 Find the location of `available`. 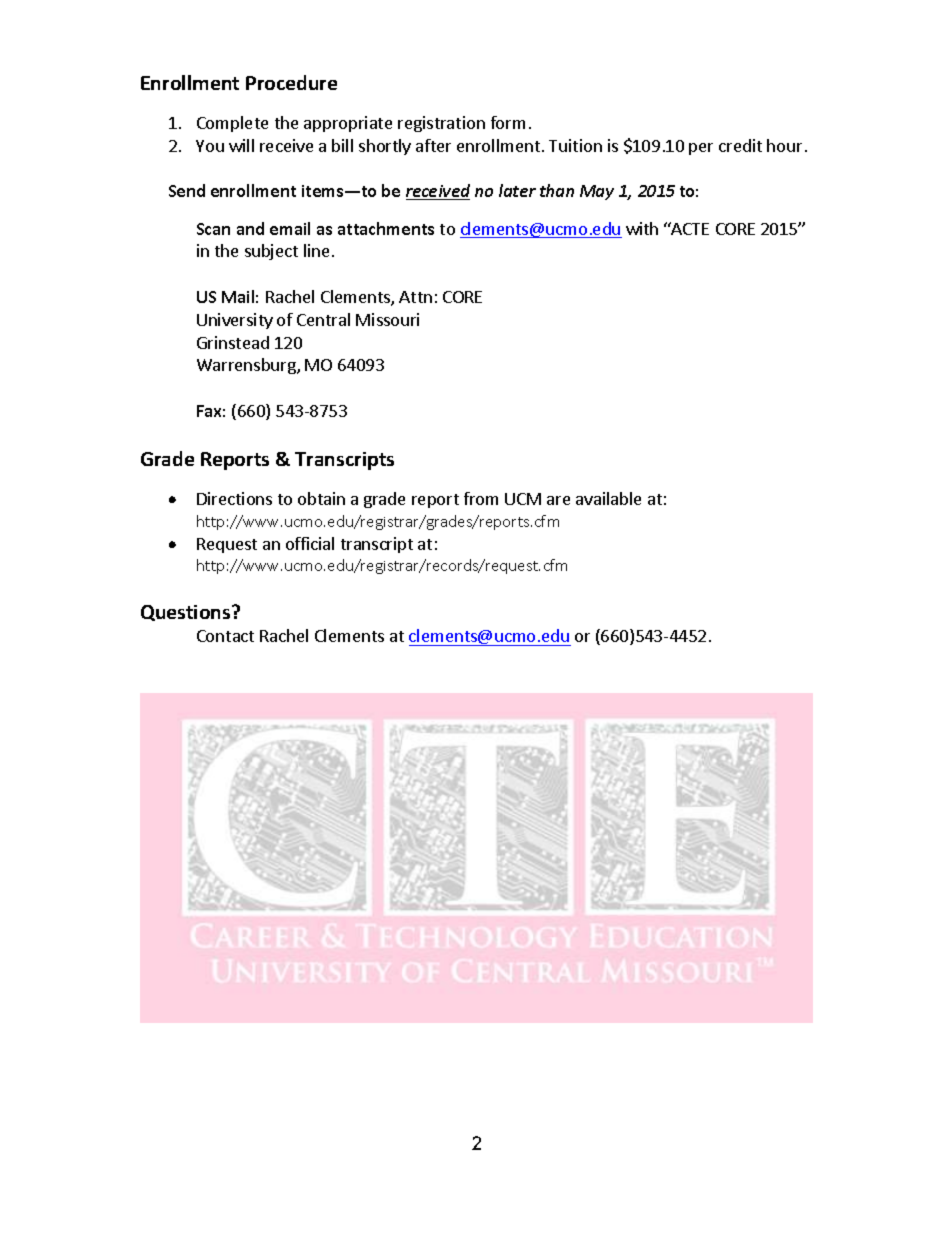

available is located at coordinates (608, 498).
